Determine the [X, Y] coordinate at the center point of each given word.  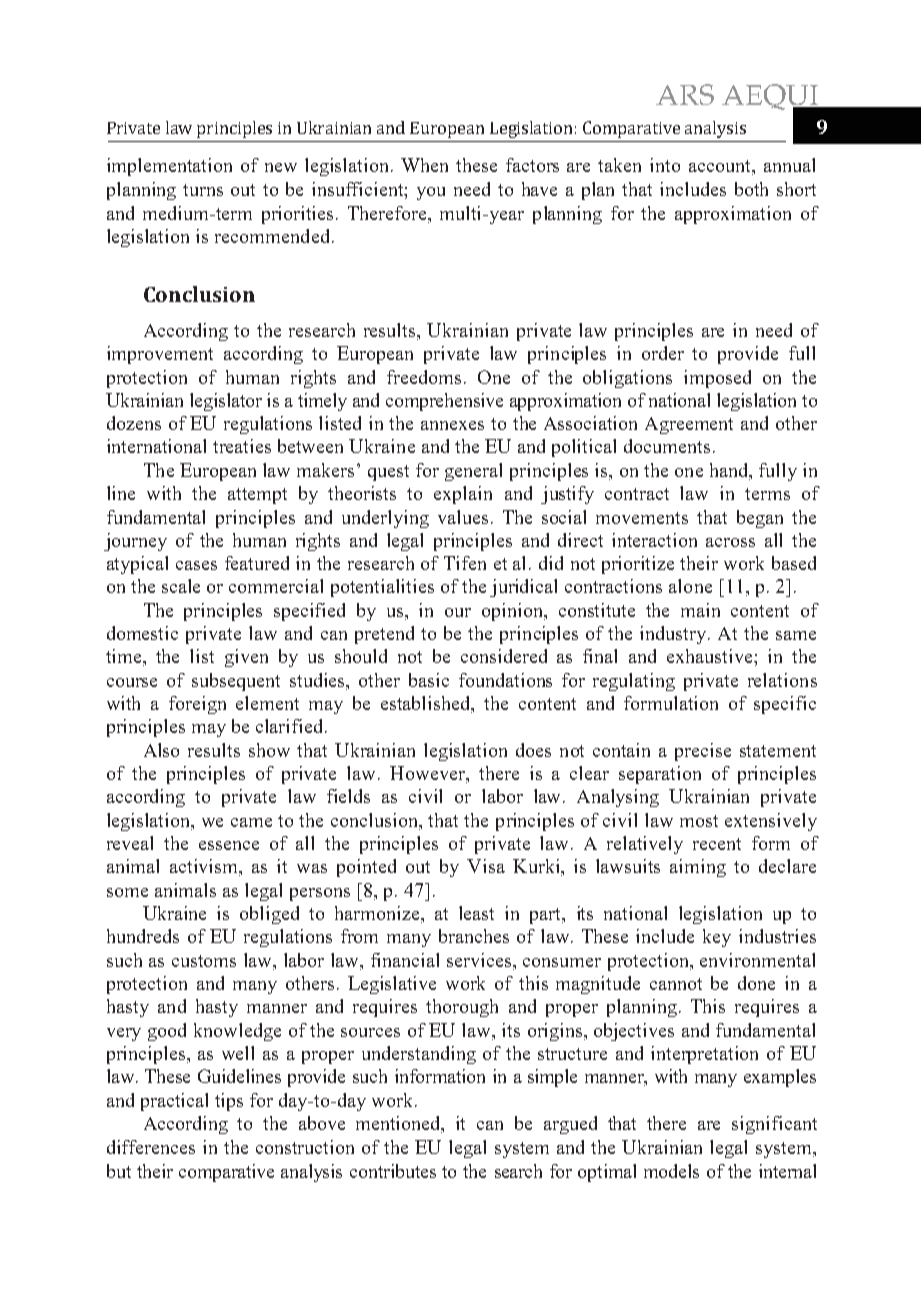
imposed [717, 379]
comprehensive [444, 402]
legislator [226, 402]
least [476, 913]
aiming [698, 868]
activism [205, 867]
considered [504, 656]
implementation [169, 167]
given [246, 658]
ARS [685, 94]
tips [229, 1102]
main [700, 610]
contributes [393, 1171]
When [424, 165]
